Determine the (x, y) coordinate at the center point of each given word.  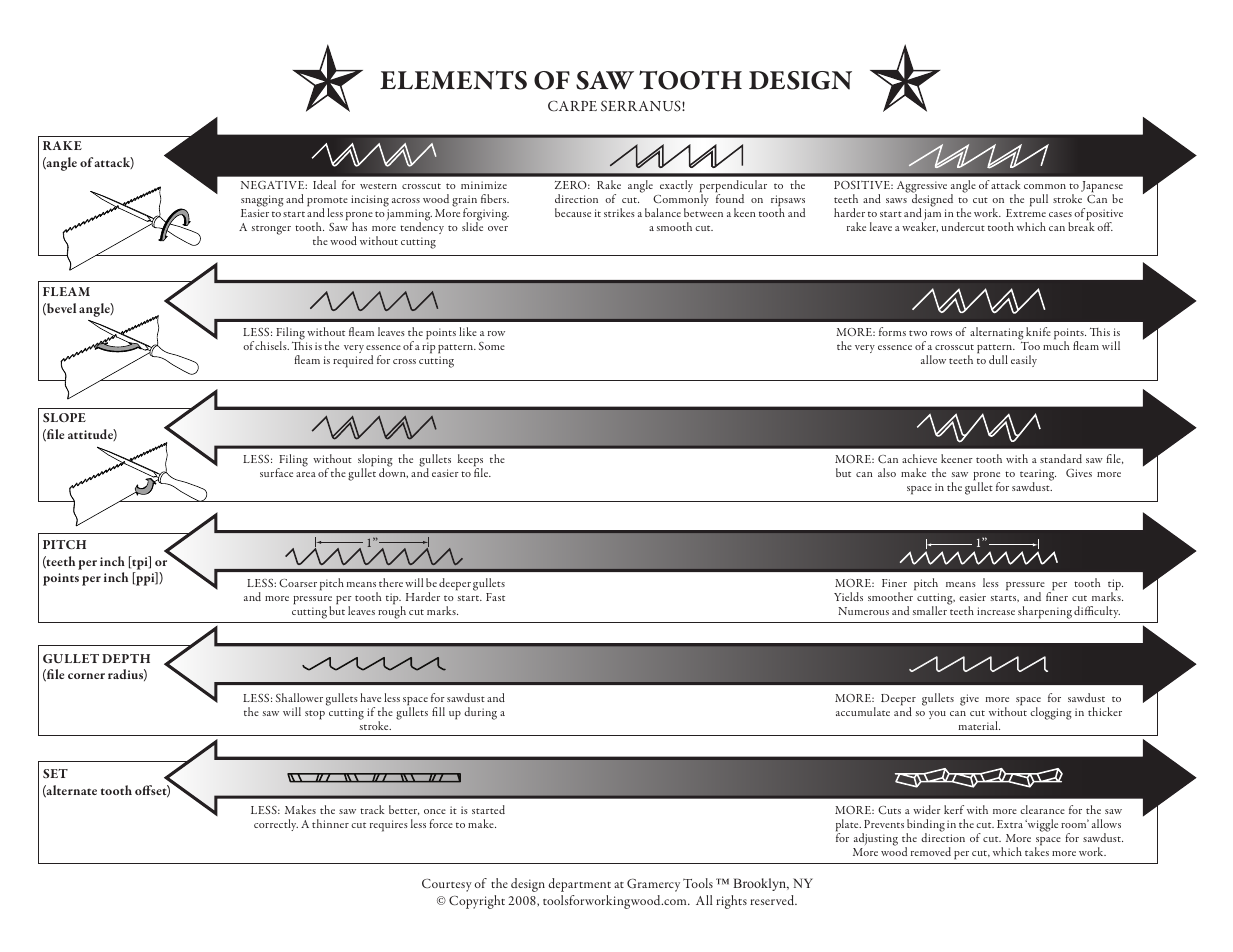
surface (276, 472)
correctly (276, 825)
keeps (470, 461)
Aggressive (922, 188)
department (579, 885)
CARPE (572, 106)
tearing (1038, 476)
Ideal (324, 184)
